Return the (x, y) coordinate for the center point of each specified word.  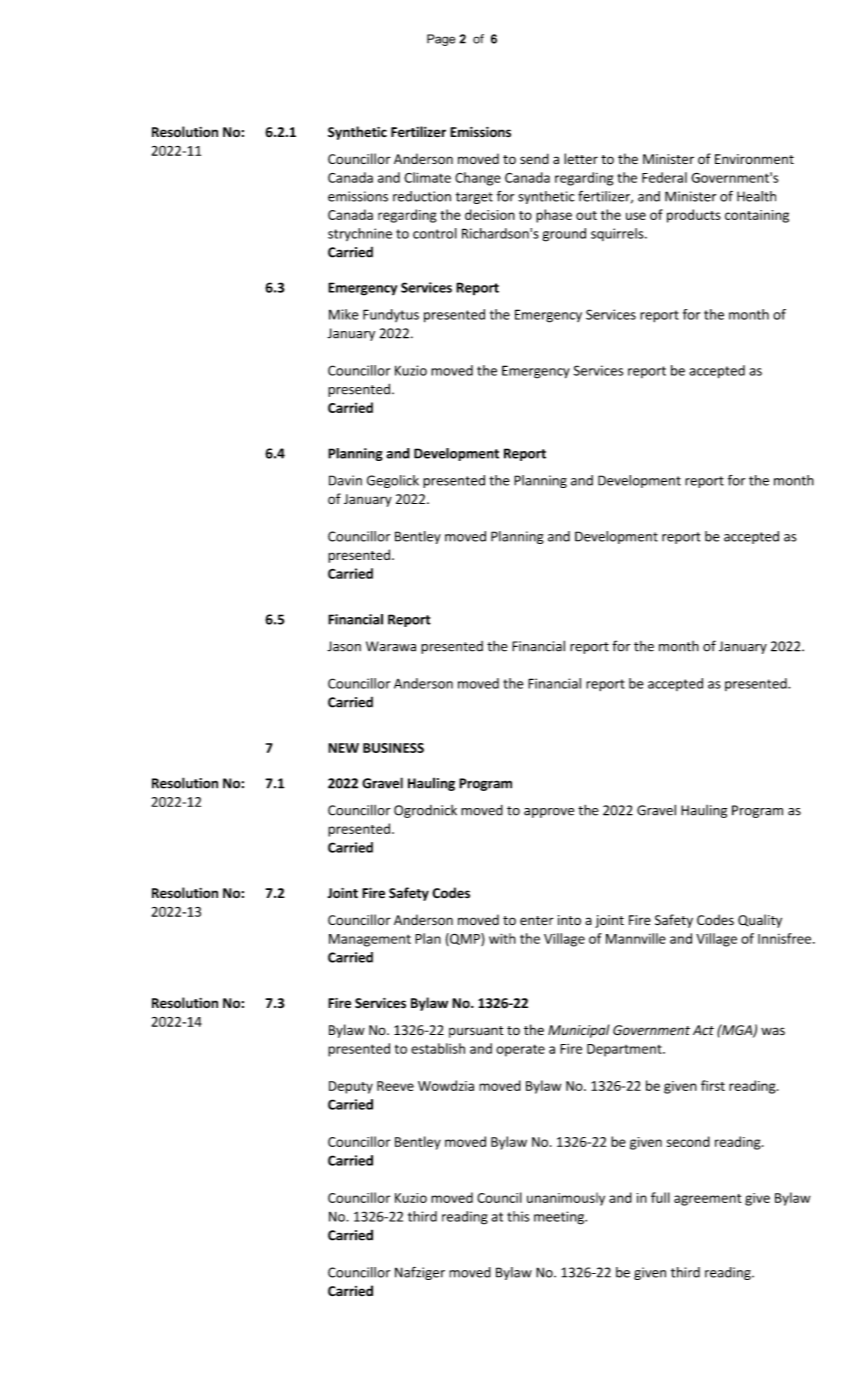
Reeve (395, 1086)
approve (549, 813)
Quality (760, 921)
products (694, 216)
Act (703, 1030)
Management (370, 940)
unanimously (566, 1199)
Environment (754, 159)
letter (581, 158)
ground (564, 235)
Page (441, 40)
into (569, 920)
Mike (344, 314)
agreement (707, 1200)
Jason (344, 646)
